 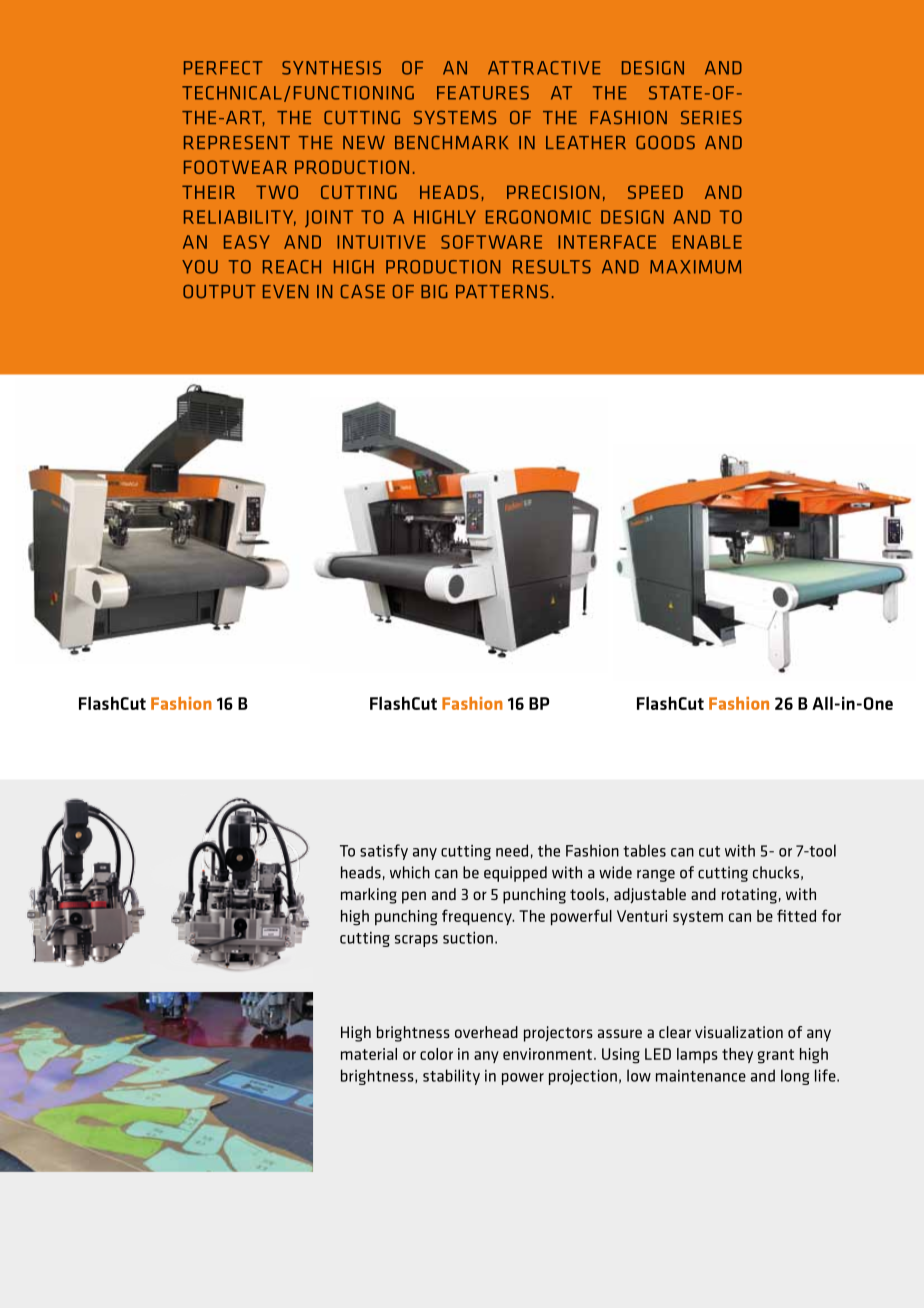 I want to click on SERIES, so click(x=711, y=118).
